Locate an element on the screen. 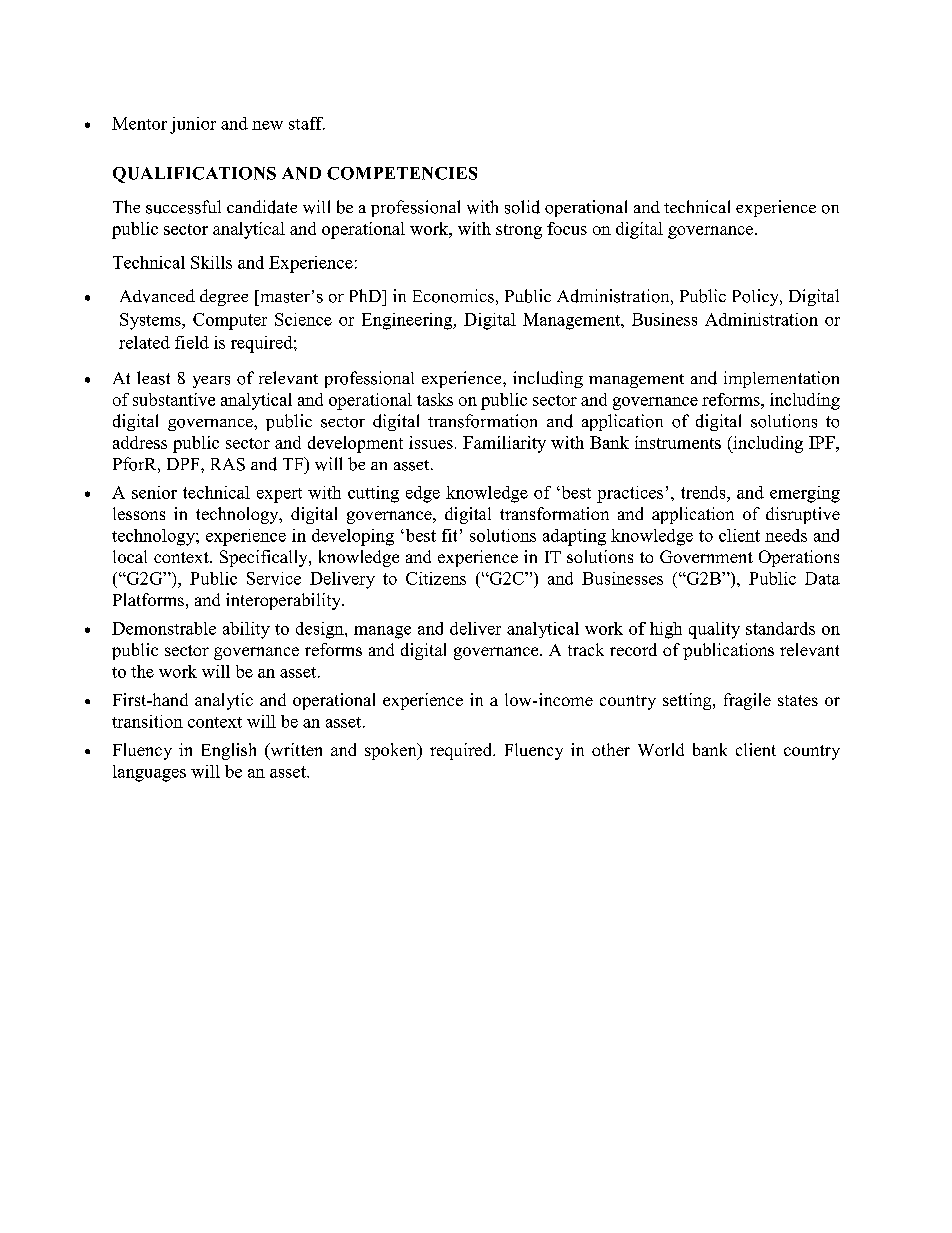 The image size is (952, 1233). Engineering is located at coordinates (408, 321).
